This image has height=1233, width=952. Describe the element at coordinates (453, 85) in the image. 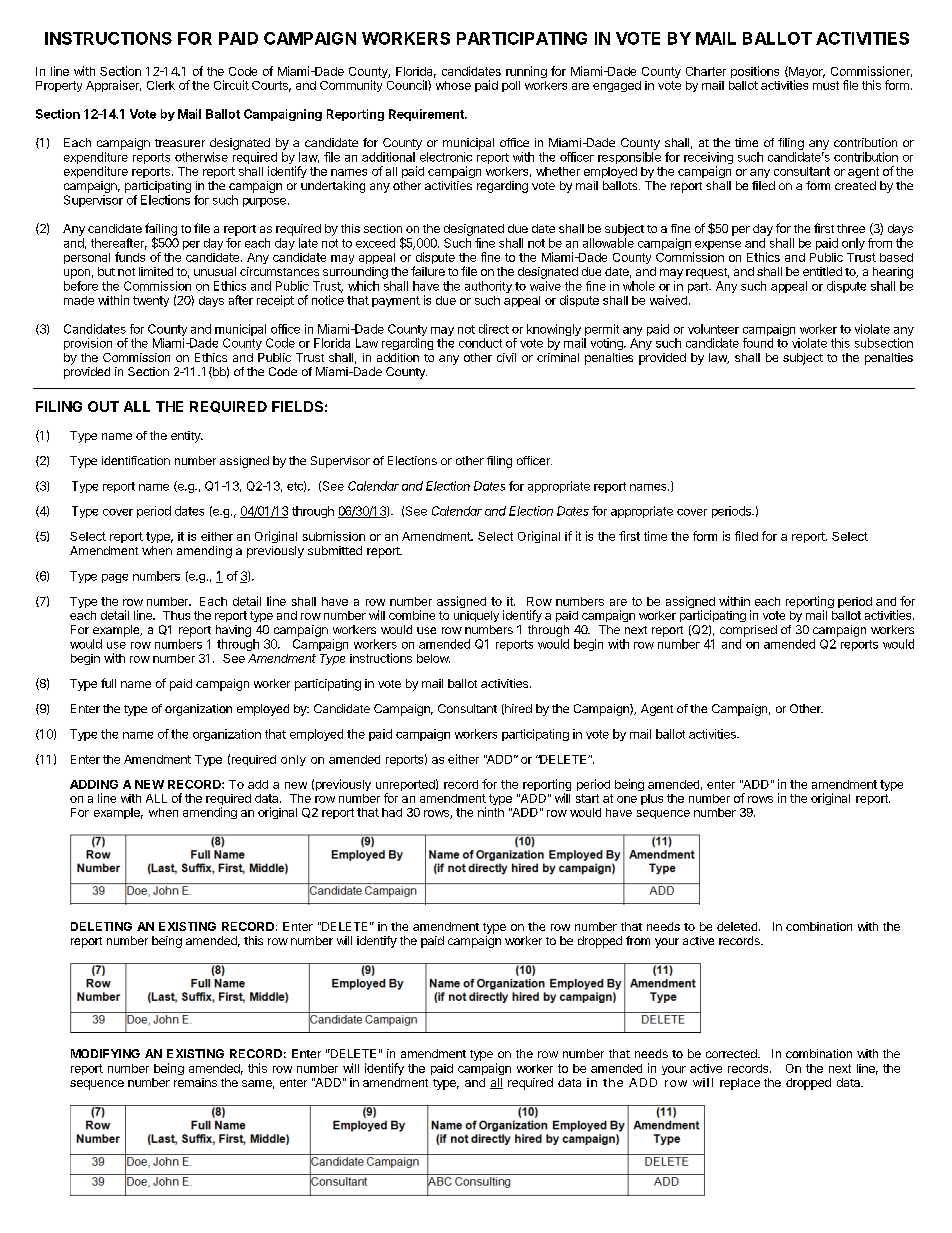

I see `whose` at that location.
